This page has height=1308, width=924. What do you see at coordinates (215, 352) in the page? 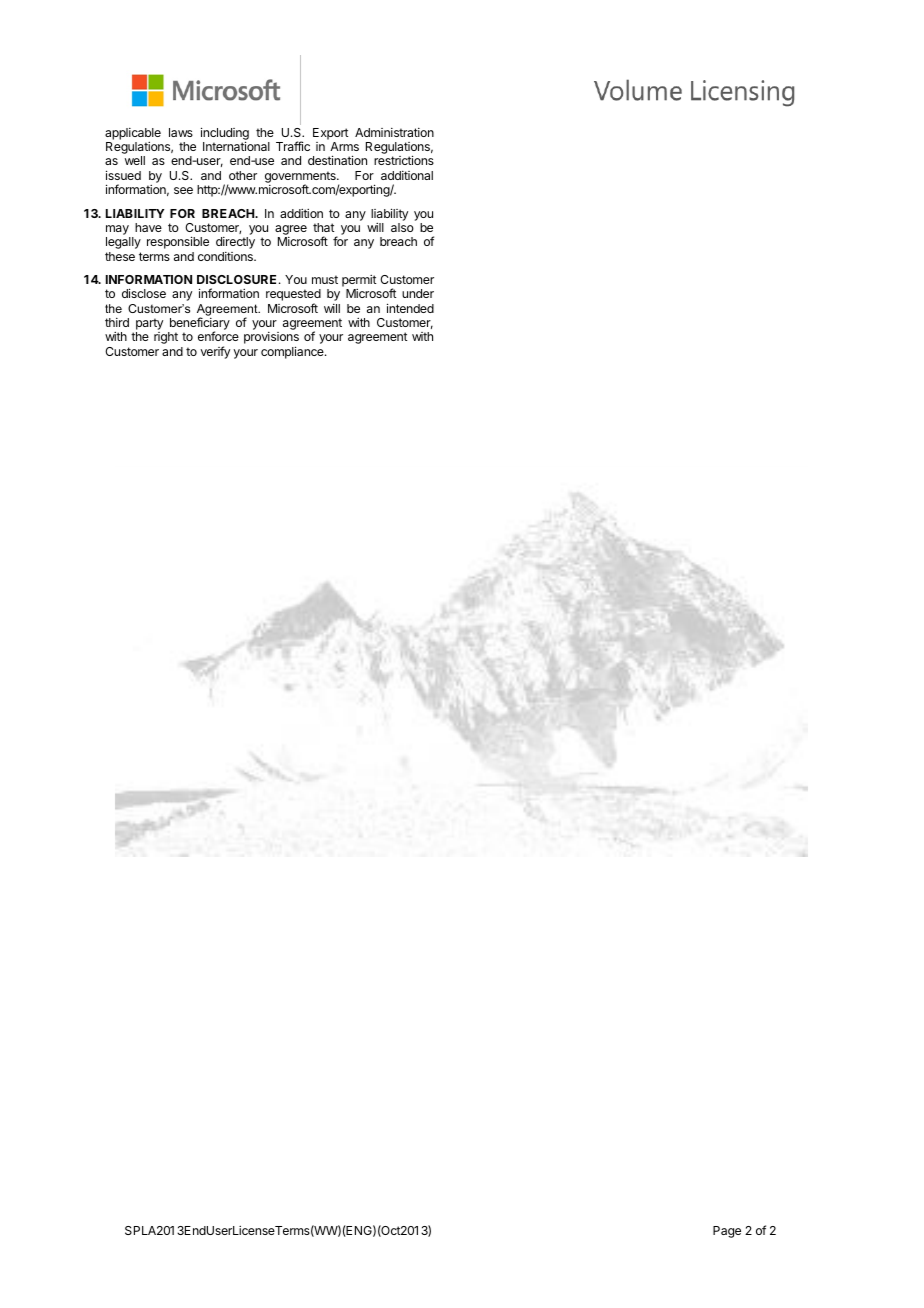
I see `verify` at bounding box center [215, 352].
